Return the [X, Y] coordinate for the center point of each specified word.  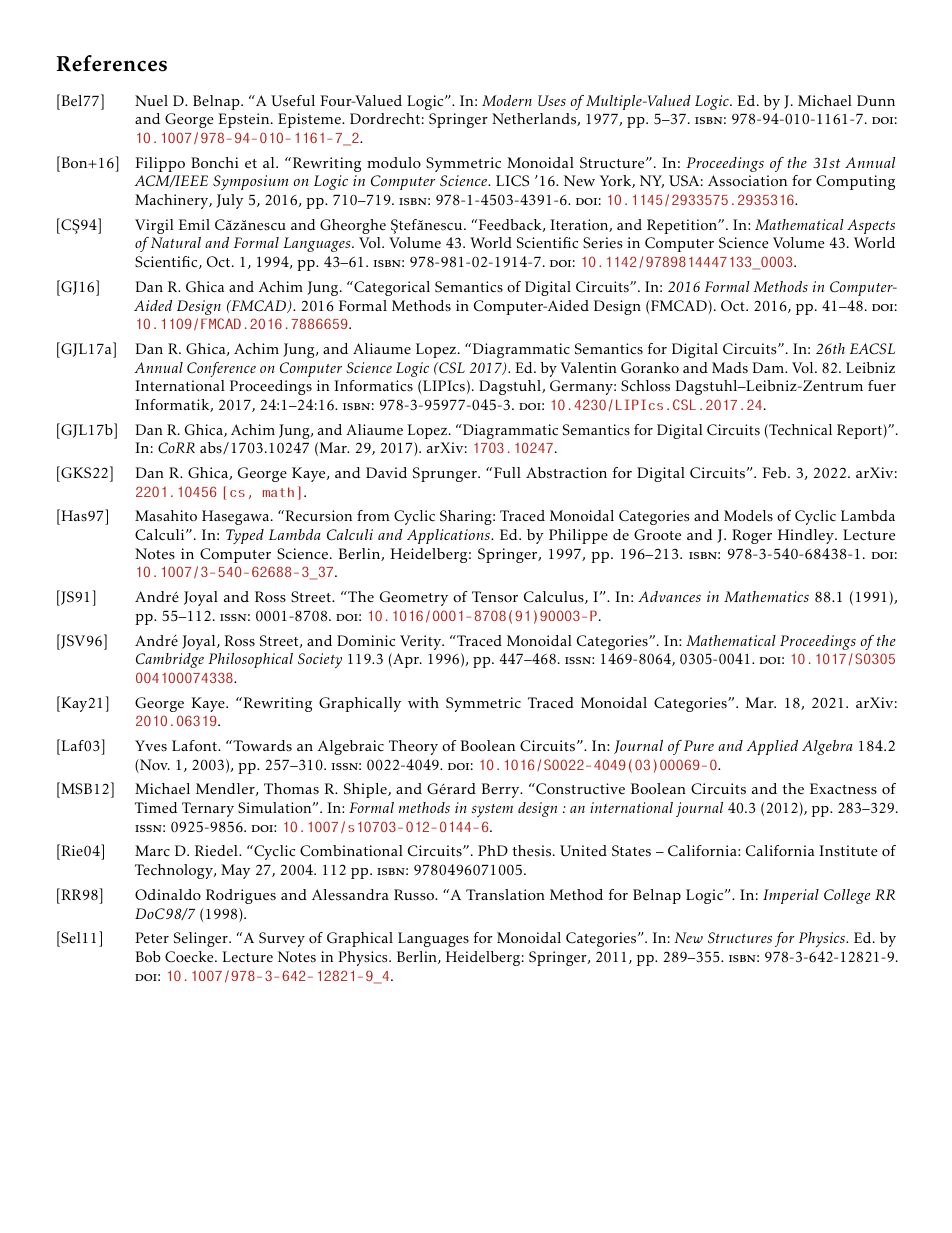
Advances [669, 596]
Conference [221, 369]
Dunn [876, 100]
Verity [422, 642]
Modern [507, 100]
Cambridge [170, 660]
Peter [152, 938]
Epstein [245, 120]
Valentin [589, 367]
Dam [769, 367]
